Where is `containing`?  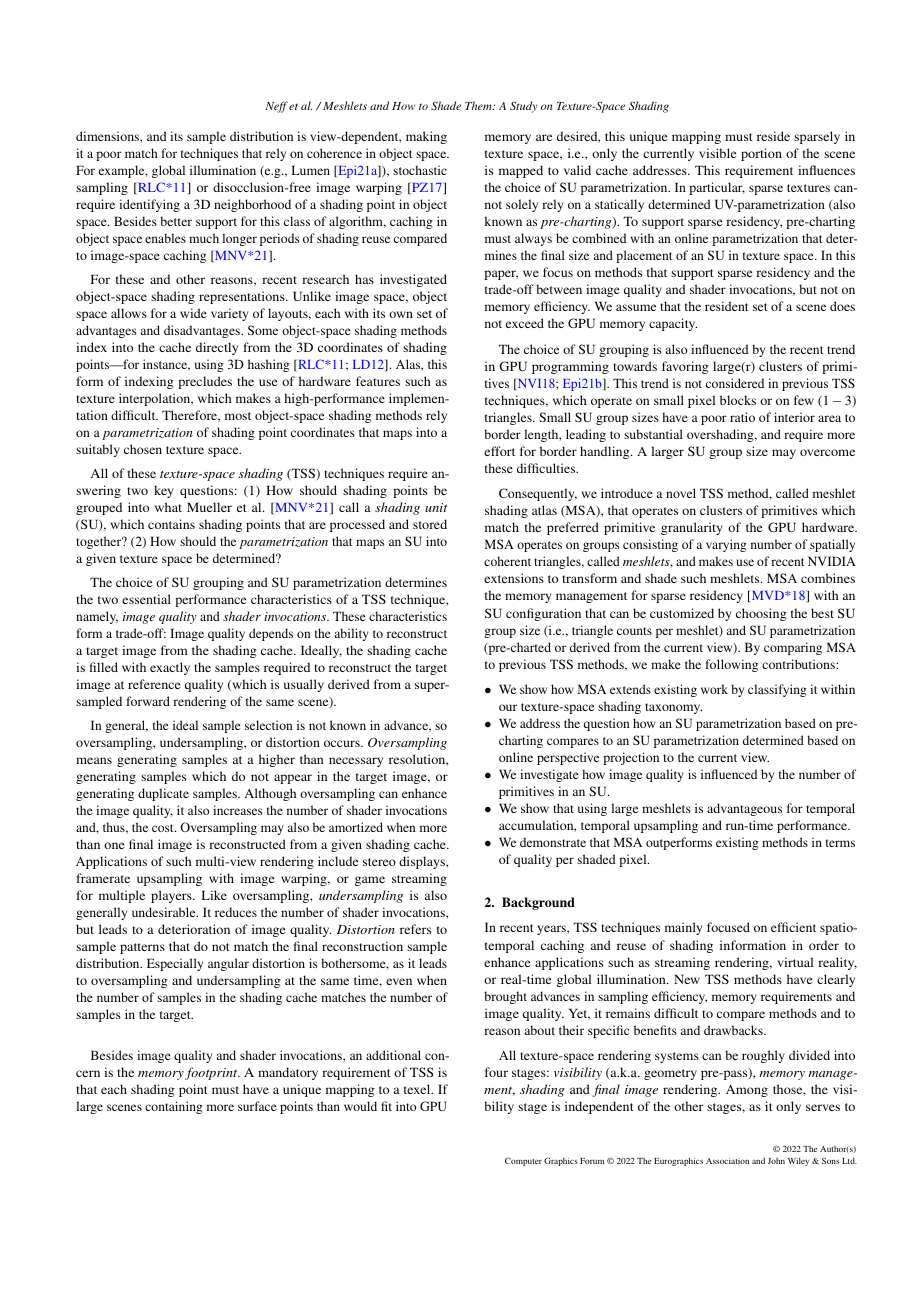 containing is located at coordinates (174, 1107).
